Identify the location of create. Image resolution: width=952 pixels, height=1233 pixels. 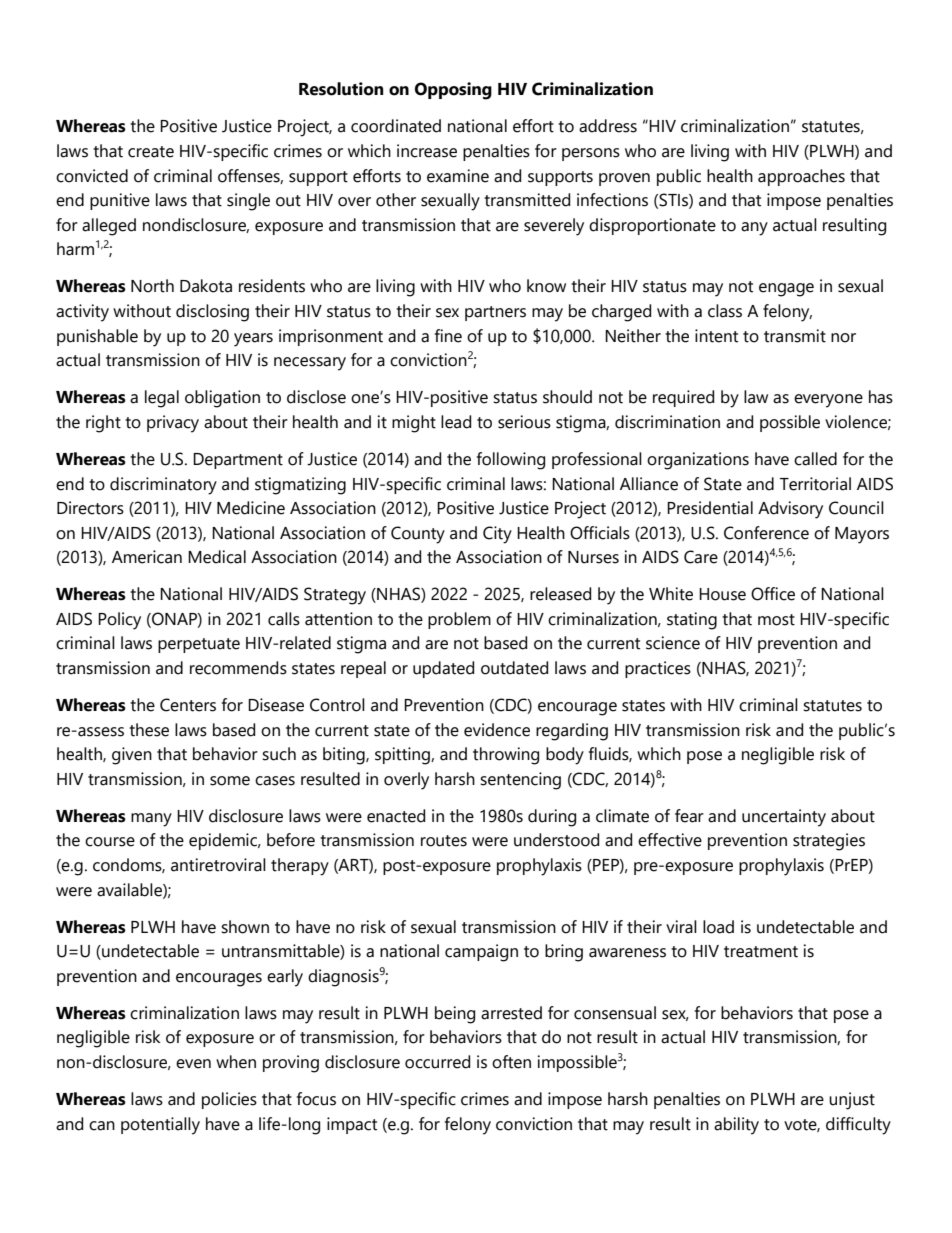
(151, 152).
